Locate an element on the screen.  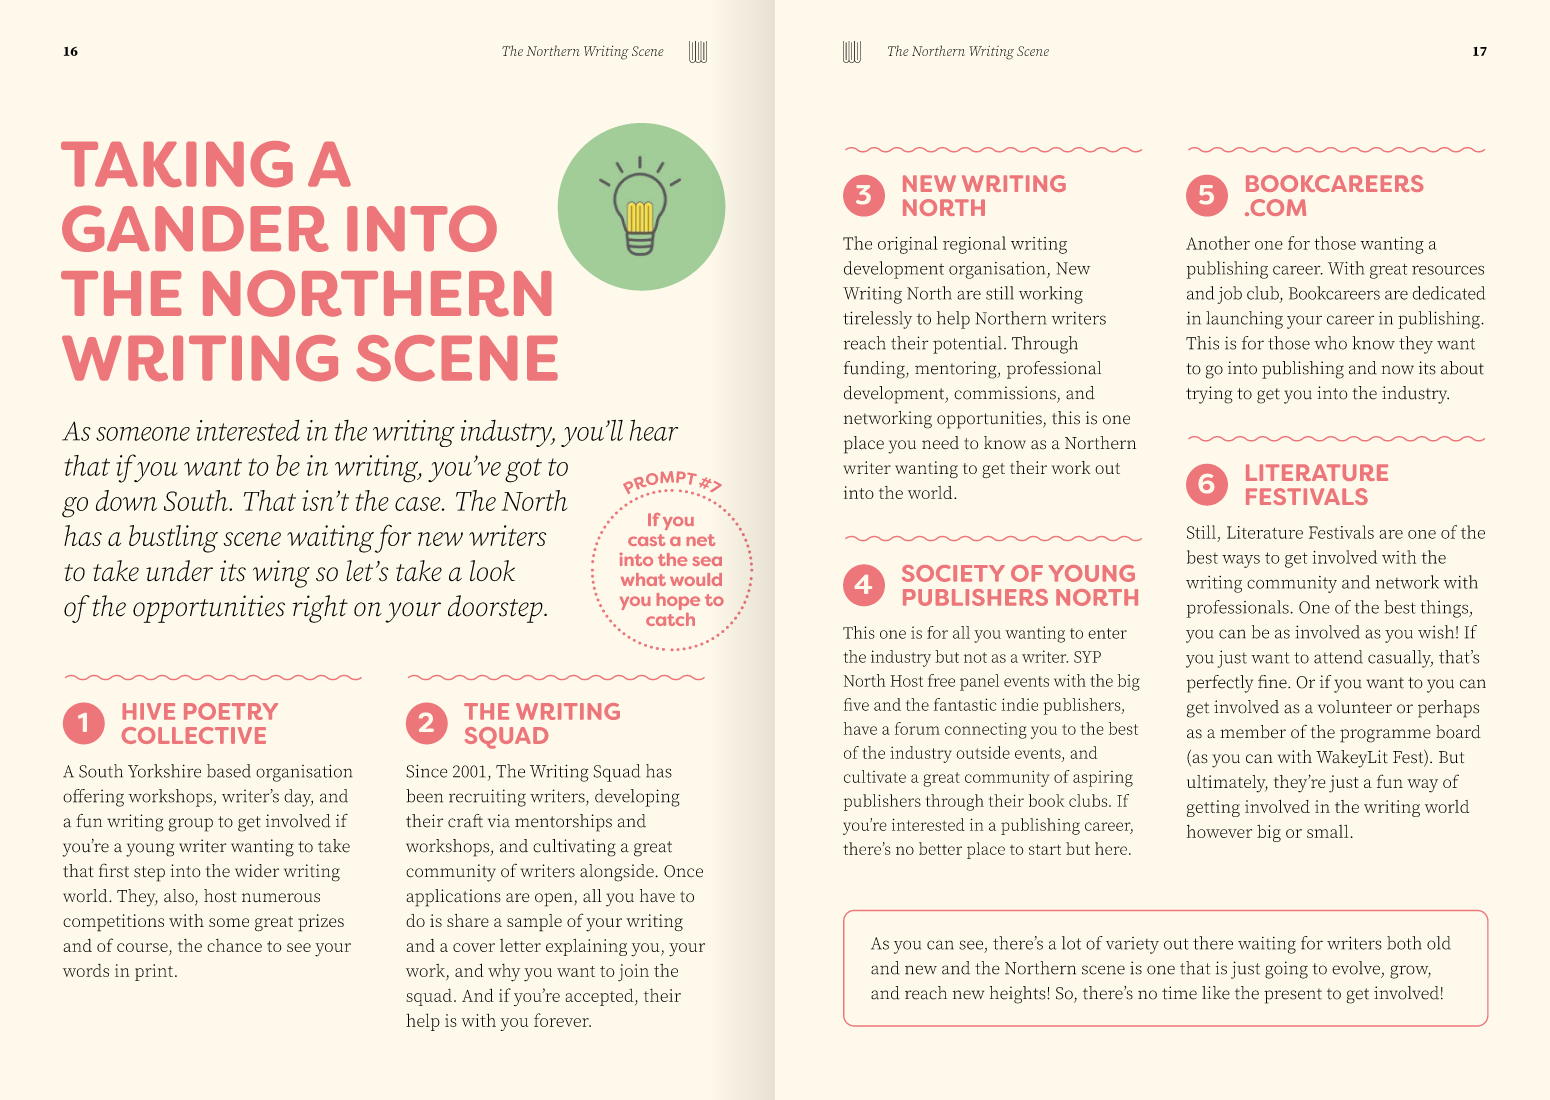
Another is located at coordinates (1218, 243).
